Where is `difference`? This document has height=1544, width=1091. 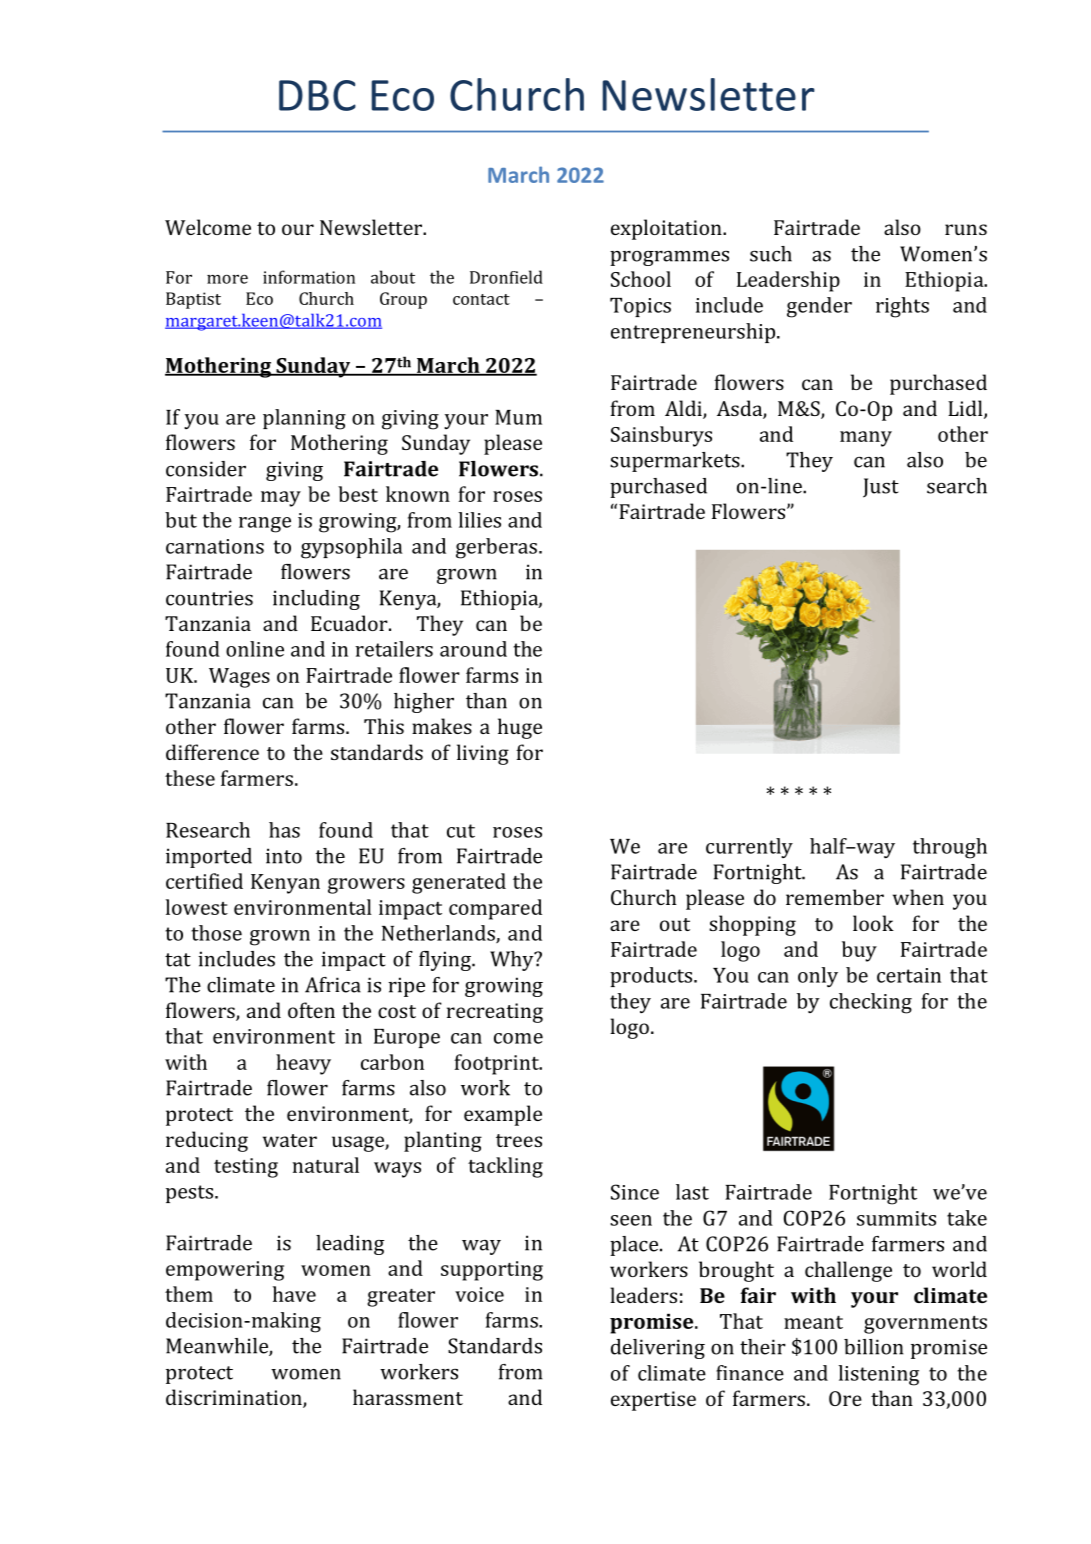
difference is located at coordinates (212, 752).
